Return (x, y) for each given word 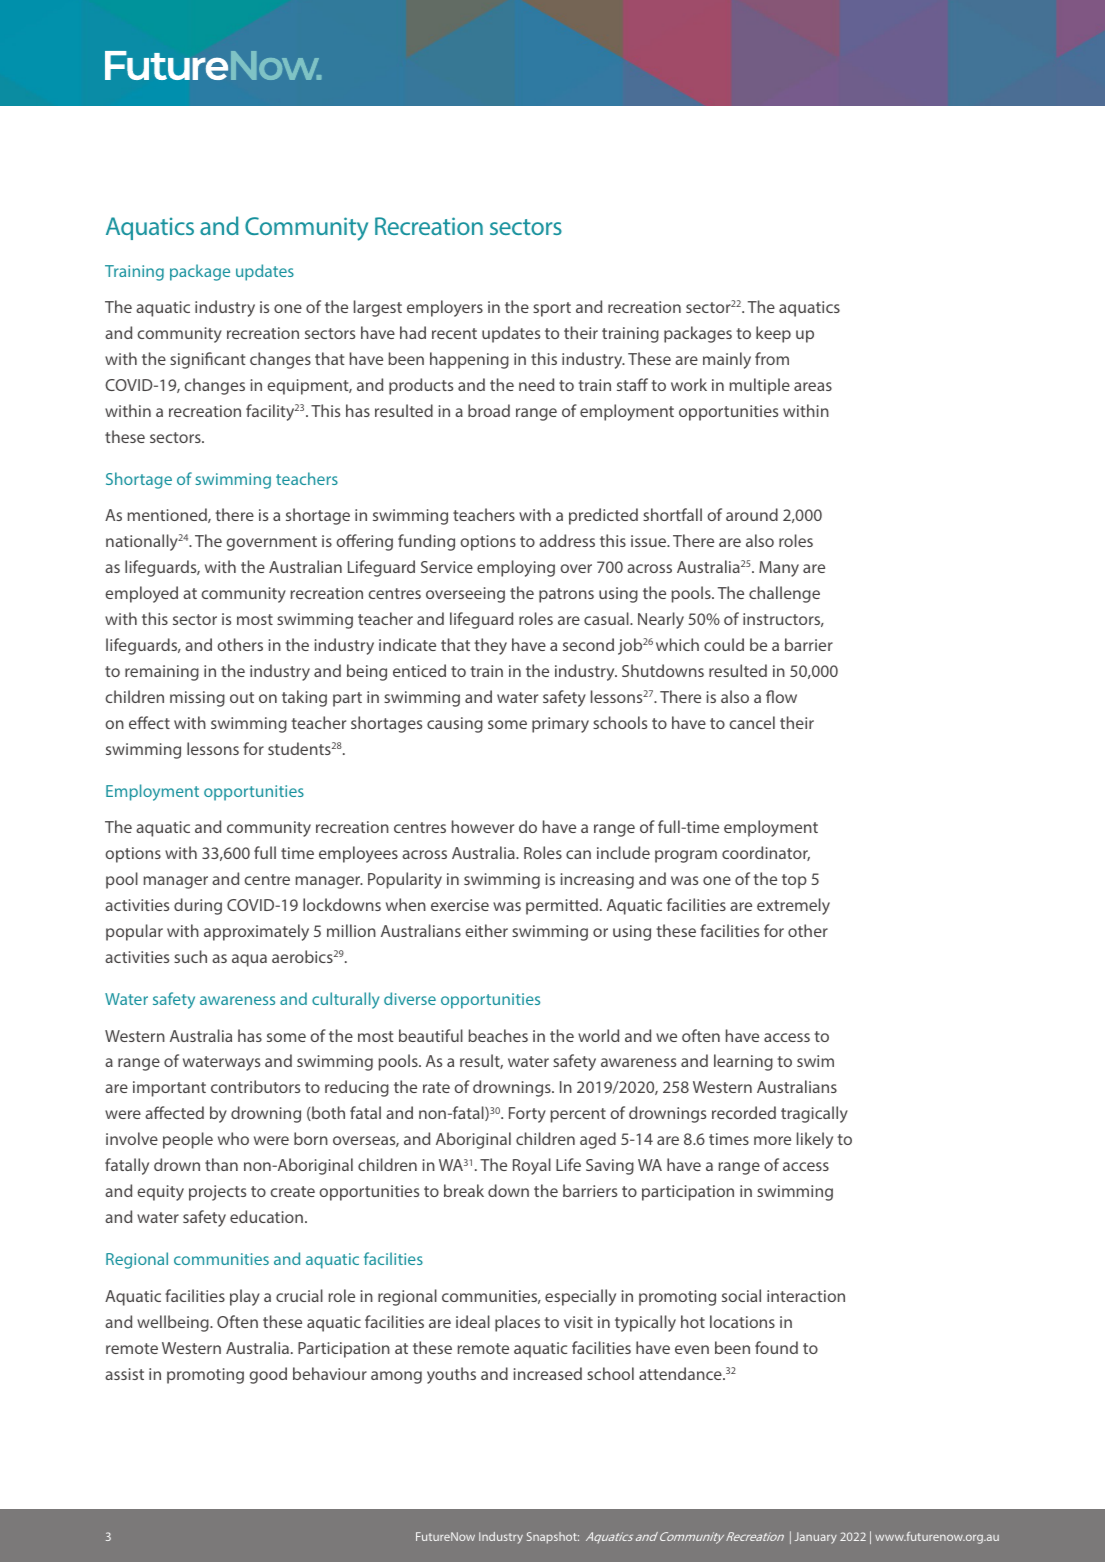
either (486, 930)
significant (208, 360)
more (772, 1140)
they (490, 646)
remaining (162, 673)
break (464, 1190)
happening (469, 360)
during (198, 906)
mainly (727, 360)
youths (451, 1375)
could (724, 644)
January (816, 1538)
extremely (793, 906)
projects (217, 1193)
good (268, 1375)
